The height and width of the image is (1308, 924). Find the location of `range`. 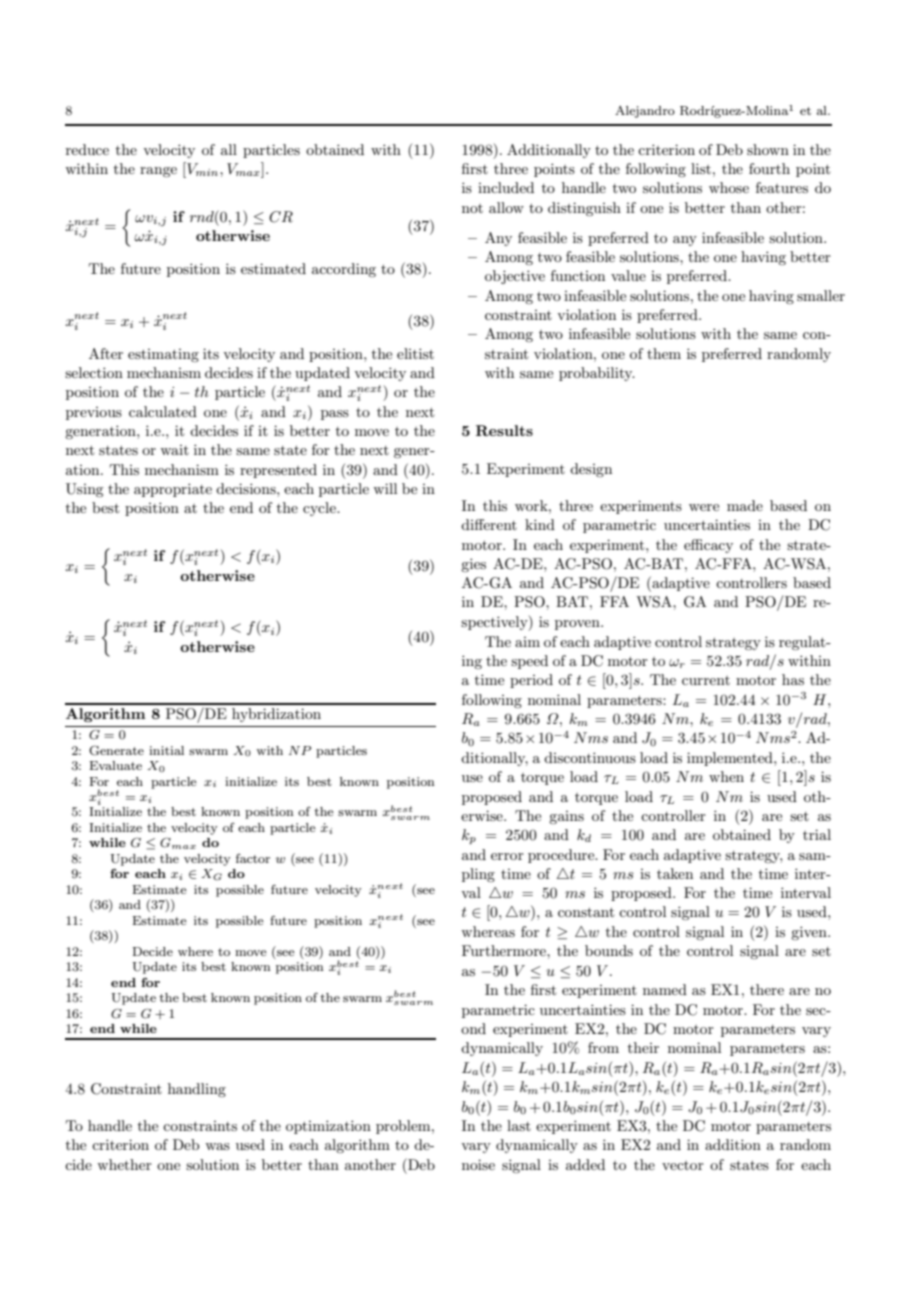

range is located at coordinates (158, 172).
